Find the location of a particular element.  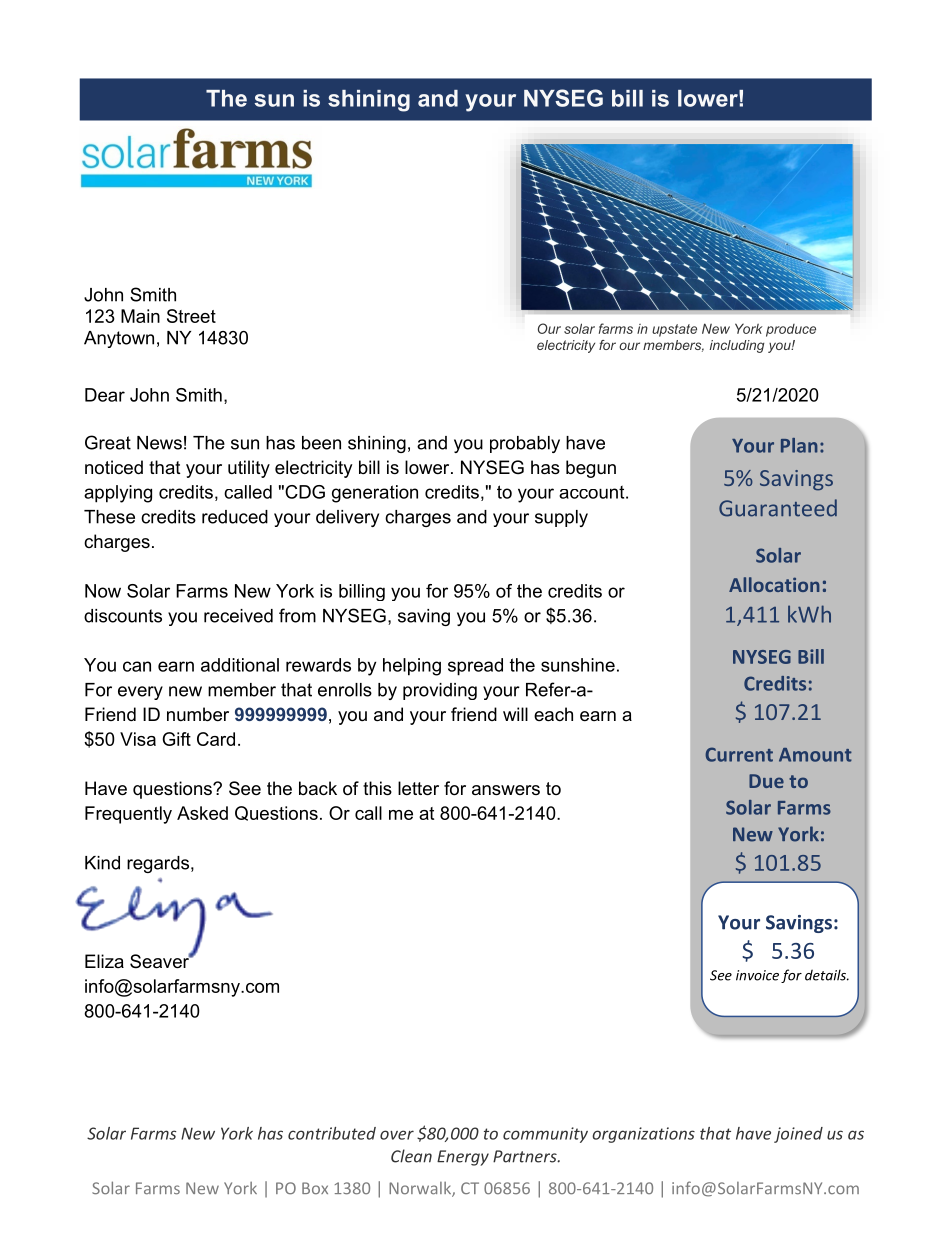

Box is located at coordinates (315, 1188).
